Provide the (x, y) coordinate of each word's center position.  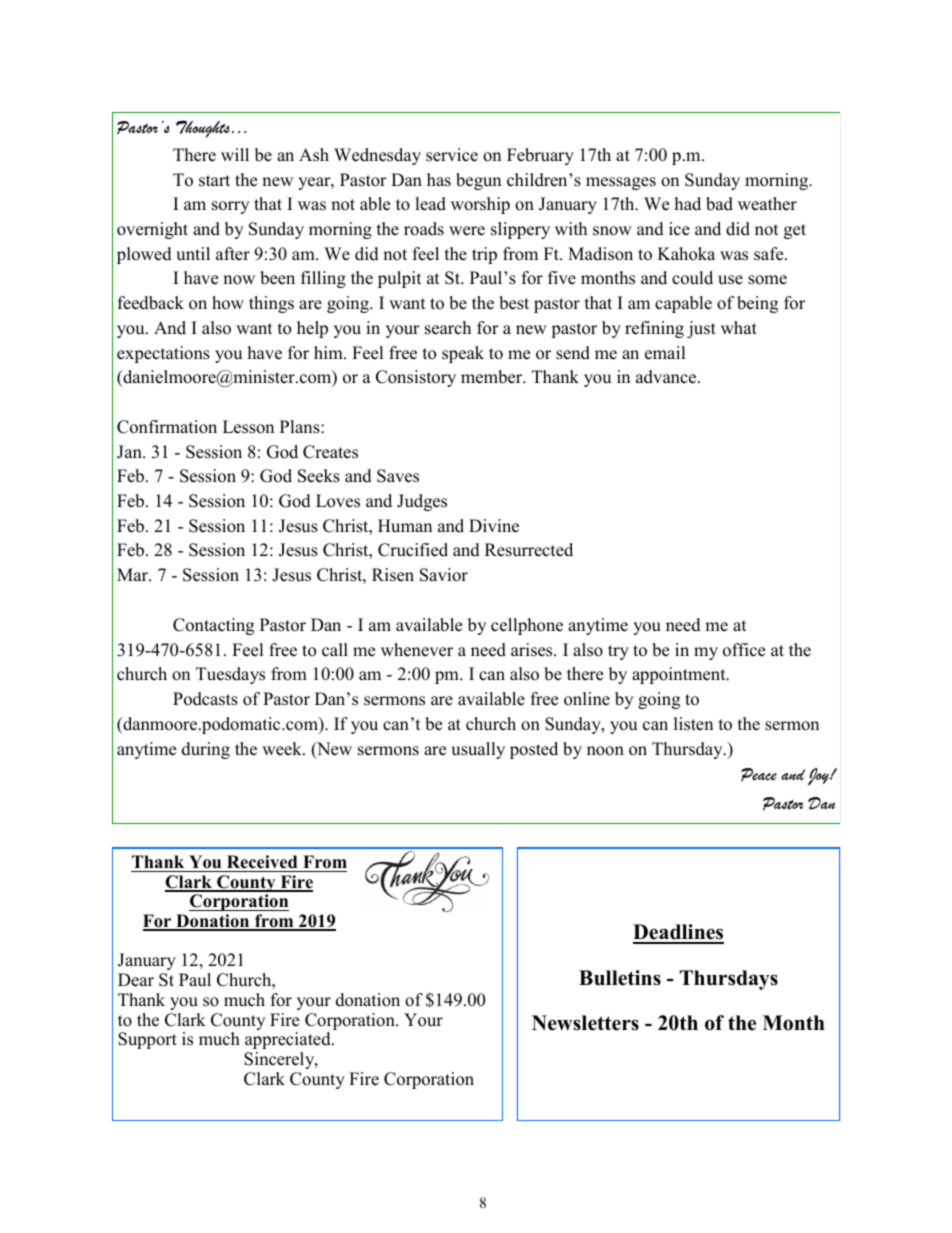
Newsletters (585, 1023)
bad (719, 204)
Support (147, 1040)
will (235, 154)
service (452, 155)
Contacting (213, 626)
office (744, 650)
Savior (444, 575)
